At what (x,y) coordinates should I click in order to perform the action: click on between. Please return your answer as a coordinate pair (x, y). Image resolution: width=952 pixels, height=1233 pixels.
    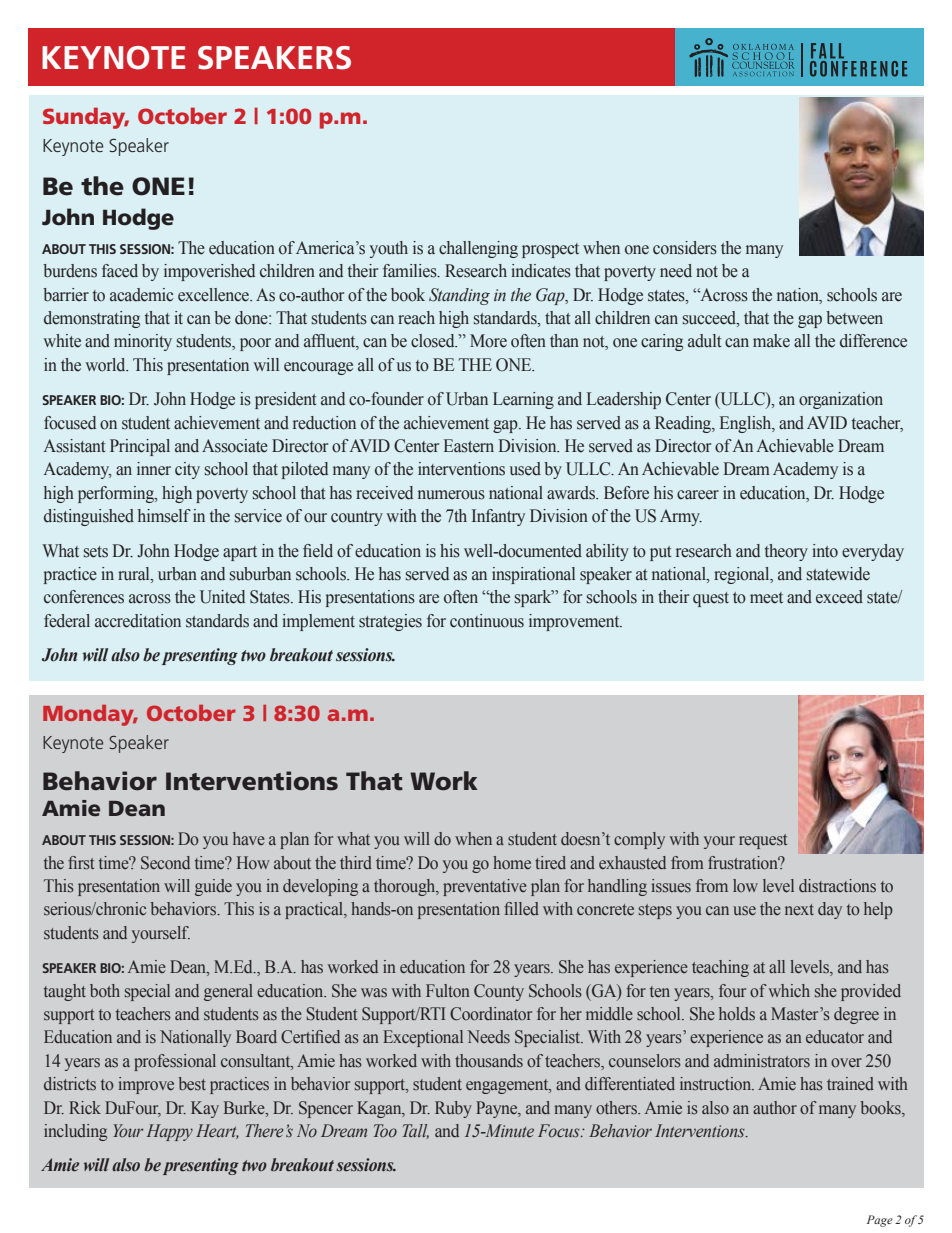
    Looking at the image, I should click on (854, 318).
